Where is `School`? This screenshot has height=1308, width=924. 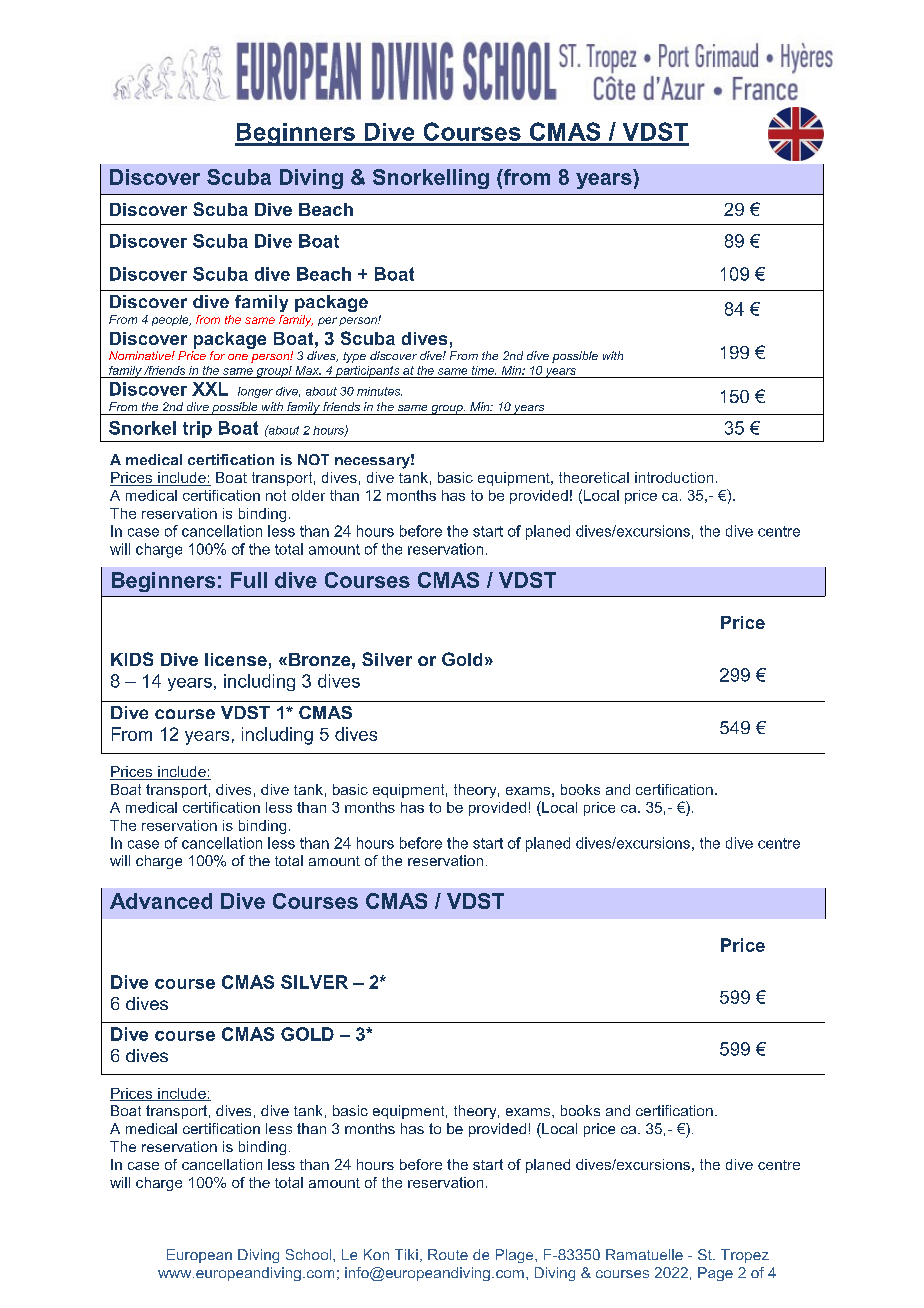
School is located at coordinates (310, 1254).
